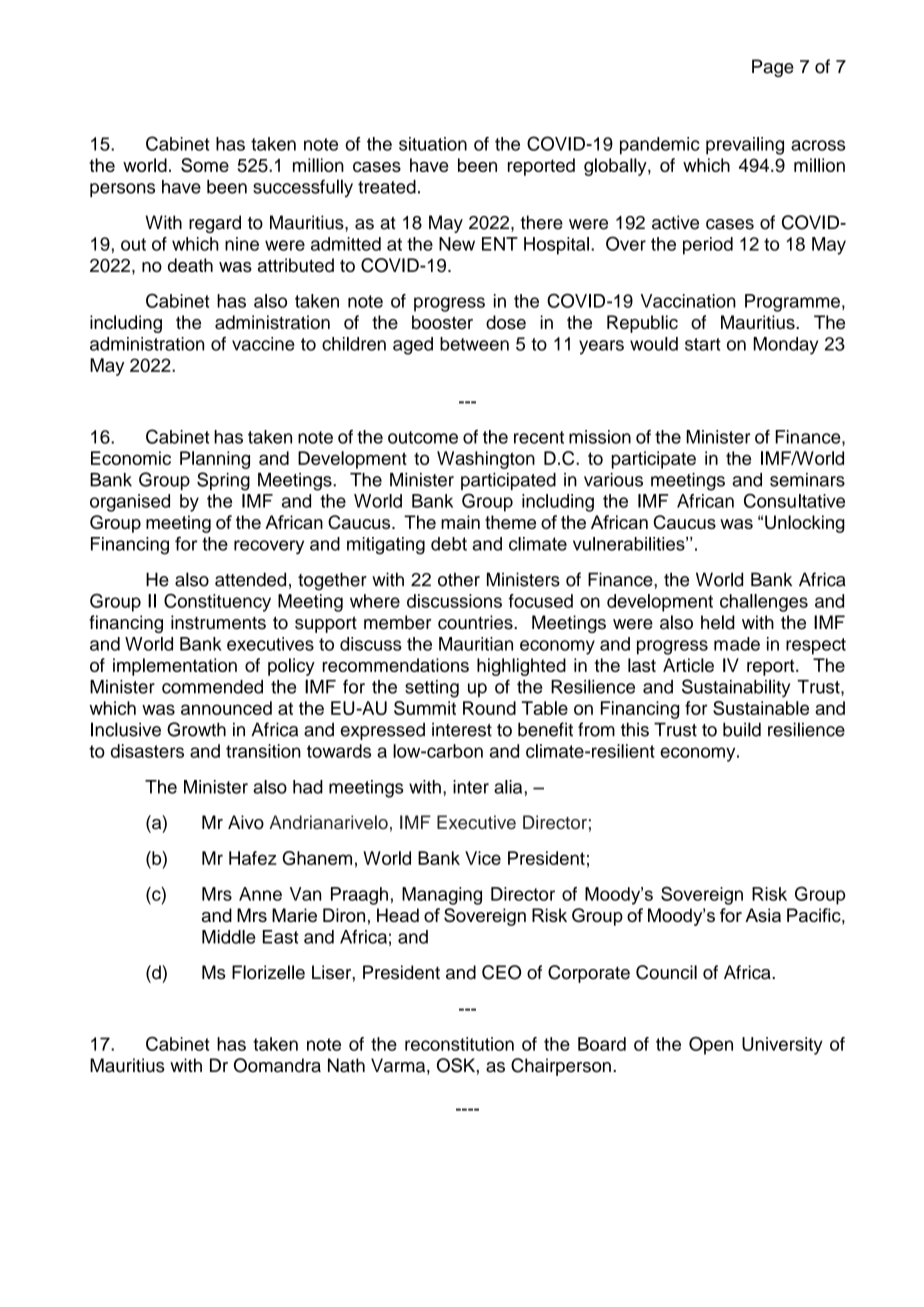 Image resolution: width=924 pixels, height=1307 pixels. Describe the element at coordinates (196, 729) in the screenshot. I see `Growth` at that location.
